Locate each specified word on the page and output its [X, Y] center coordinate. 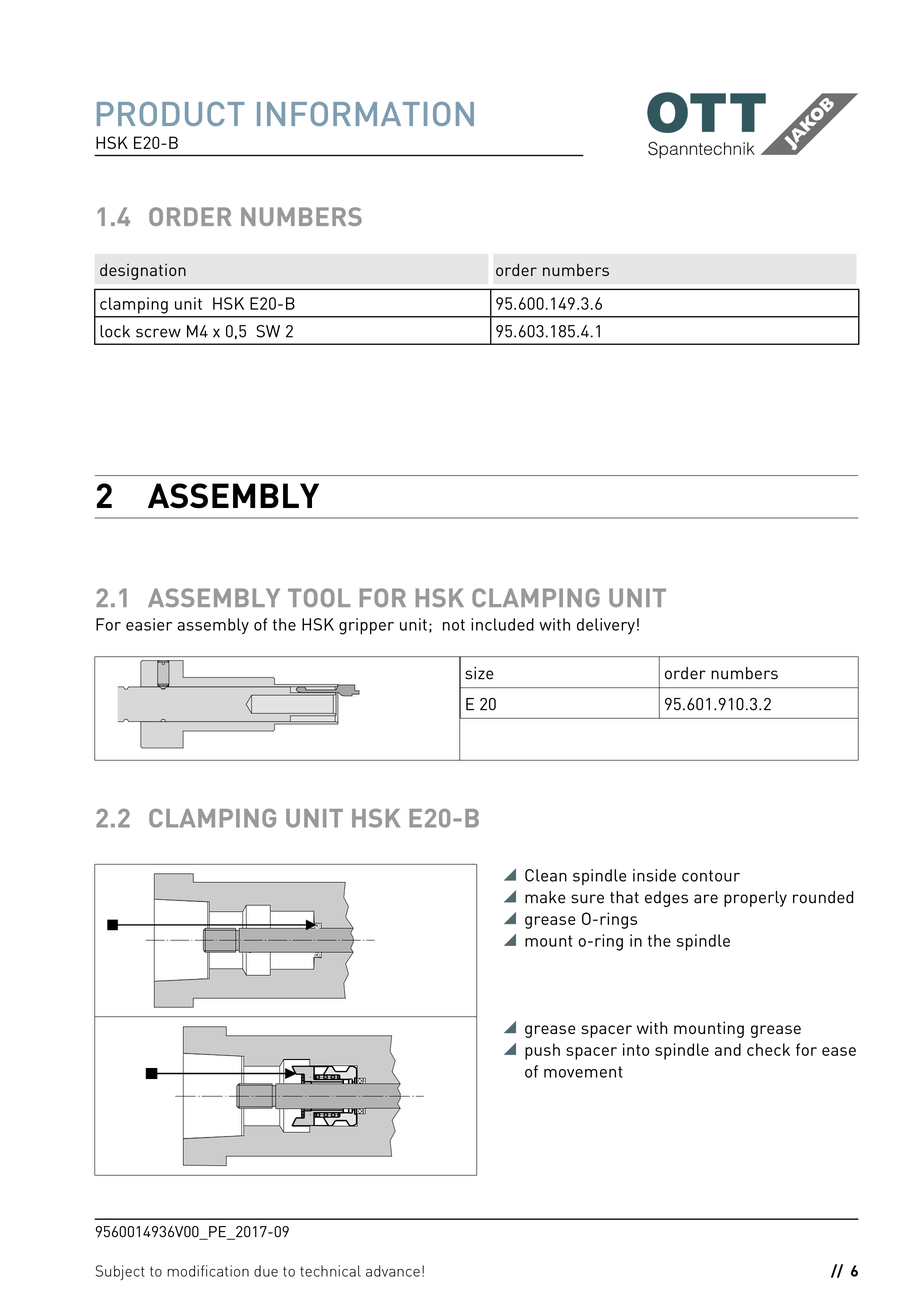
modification [208, 1271]
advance [393, 1271]
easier [149, 624]
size [479, 673]
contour [711, 876]
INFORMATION [365, 114]
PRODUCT [171, 114]
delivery [606, 626]
